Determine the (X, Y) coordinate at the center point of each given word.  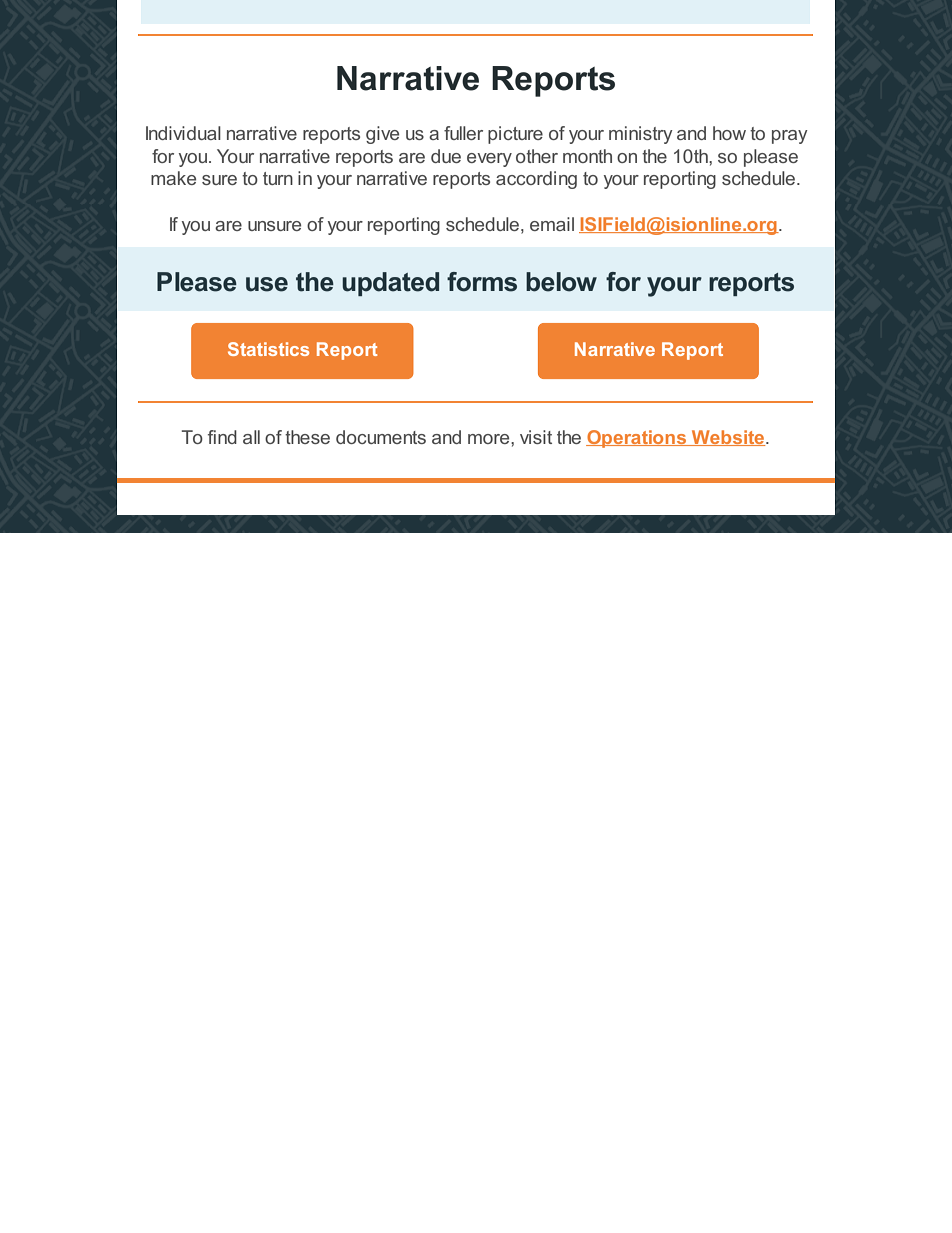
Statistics (268, 349)
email (552, 224)
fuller (463, 133)
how (729, 133)
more (490, 439)
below (561, 282)
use (267, 284)
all (251, 437)
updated (390, 284)
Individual (183, 133)
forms (482, 282)
